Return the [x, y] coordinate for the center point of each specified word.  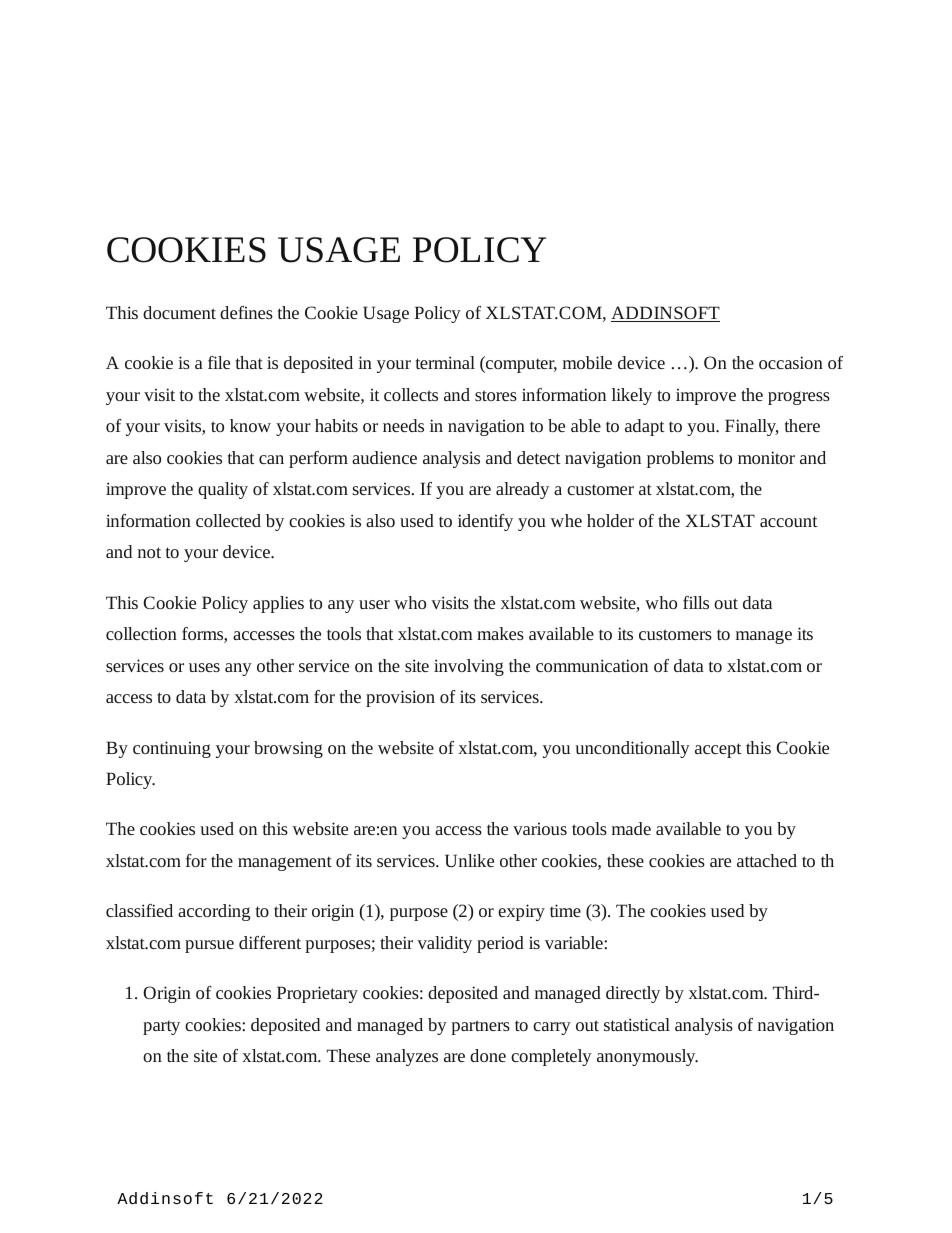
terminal [445, 362]
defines [246, 312]
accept [718, 750]
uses [204, 667]
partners [480, 1027]
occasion [791, 362]
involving [469, 667]
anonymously [647, 1057]
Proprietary [317, 994]
